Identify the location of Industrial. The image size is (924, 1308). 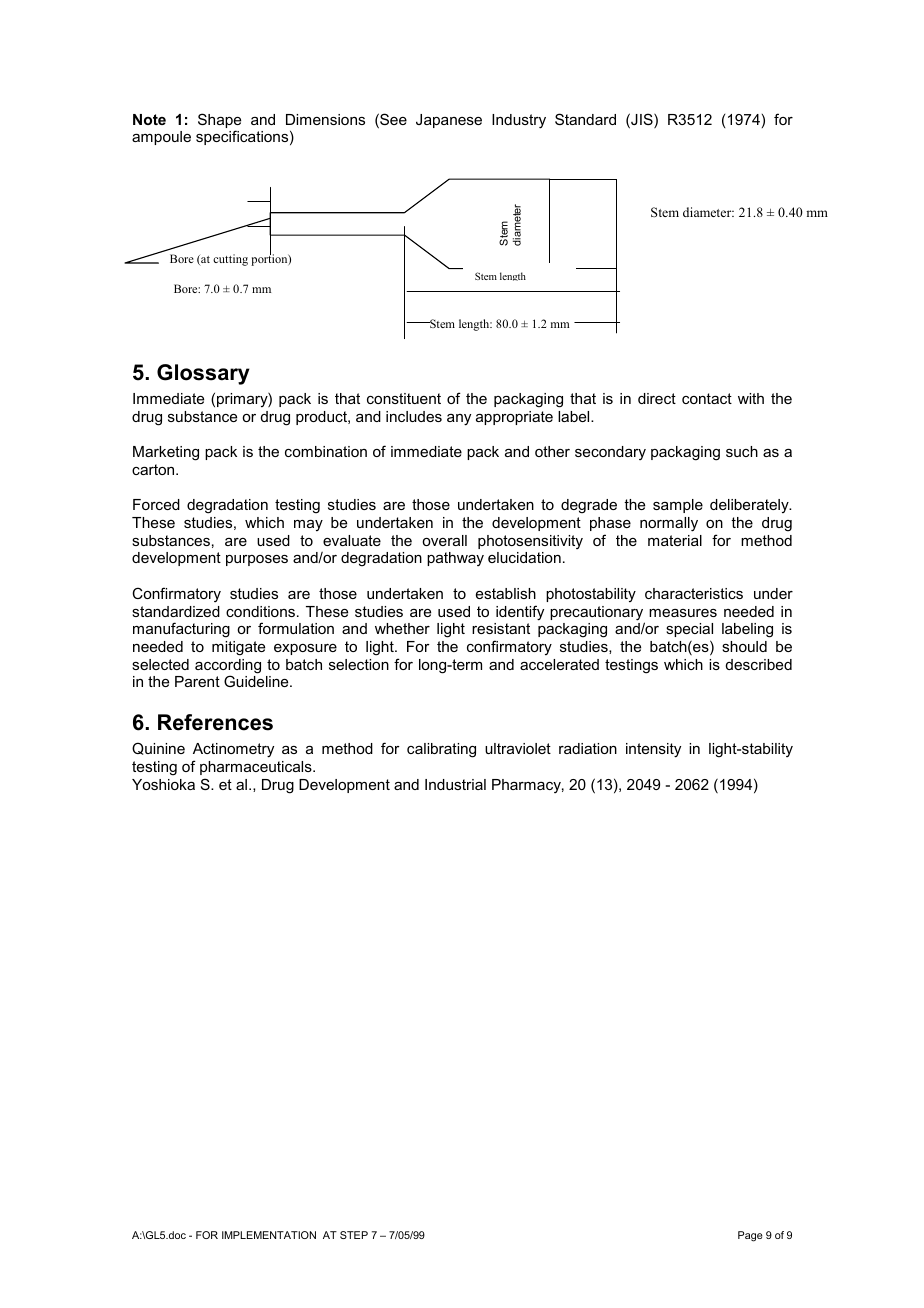
(455, 784).
